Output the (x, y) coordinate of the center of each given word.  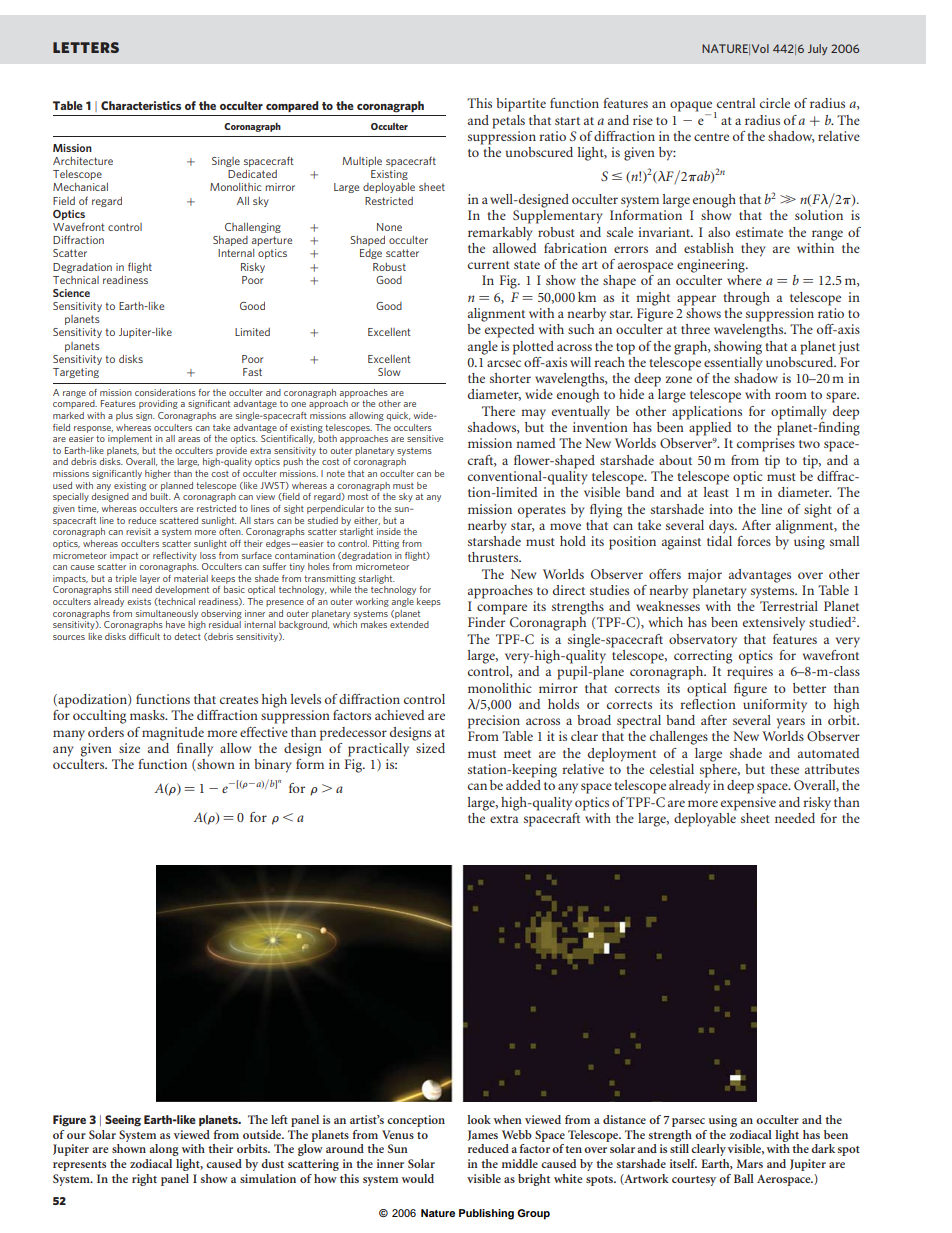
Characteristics (141, 105)
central (736, 103)
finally (195, 750)
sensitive (425, 438)
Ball (744, 1178)
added (523, 785)
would (418, 1178)
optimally (799, 413)
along (164, 1150)
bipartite (521, 105)
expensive (748, 804)
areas (189, 439)
